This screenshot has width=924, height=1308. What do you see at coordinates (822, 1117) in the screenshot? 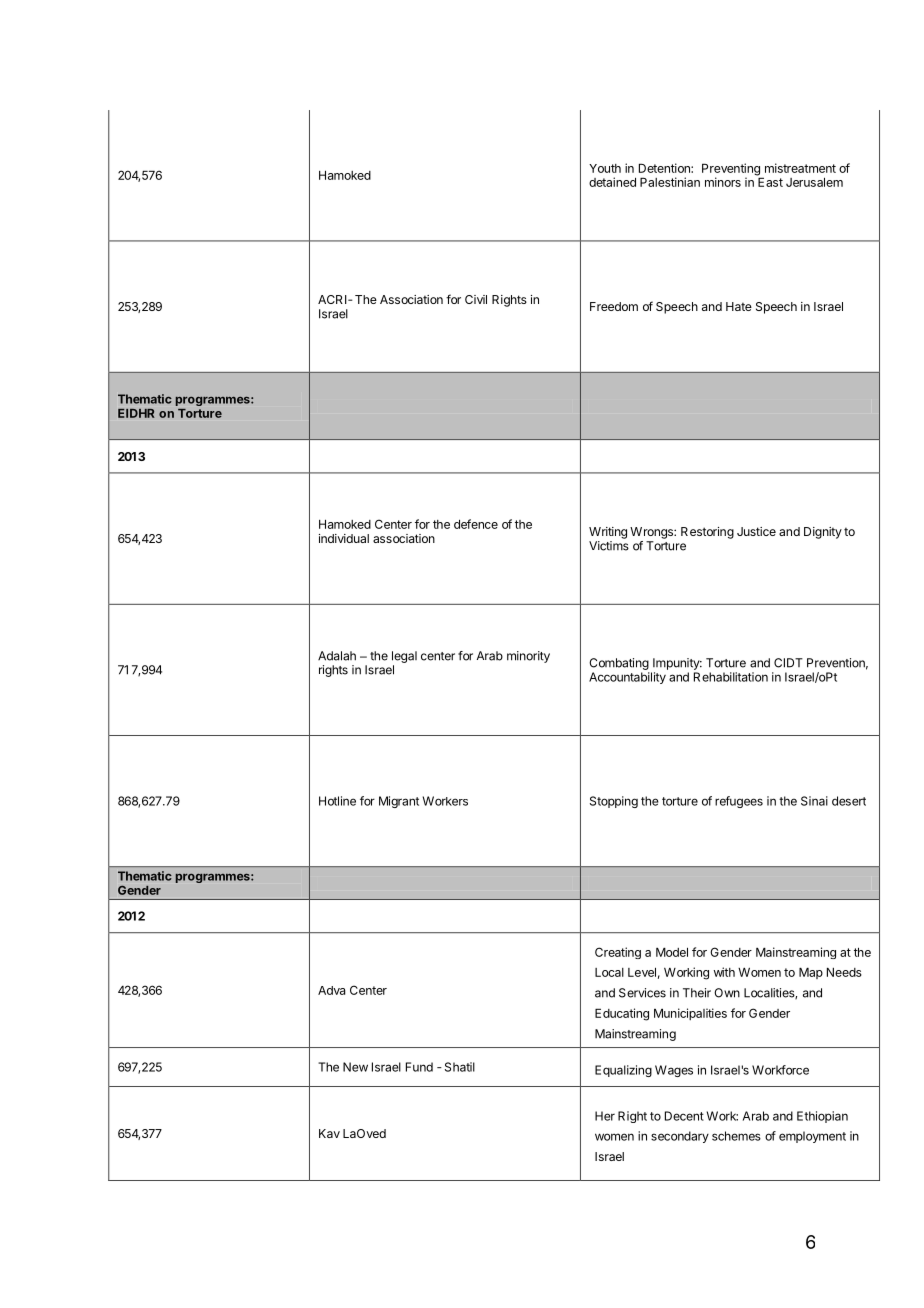
I see `Ethiopian` at bounding box center [822, 1117].
